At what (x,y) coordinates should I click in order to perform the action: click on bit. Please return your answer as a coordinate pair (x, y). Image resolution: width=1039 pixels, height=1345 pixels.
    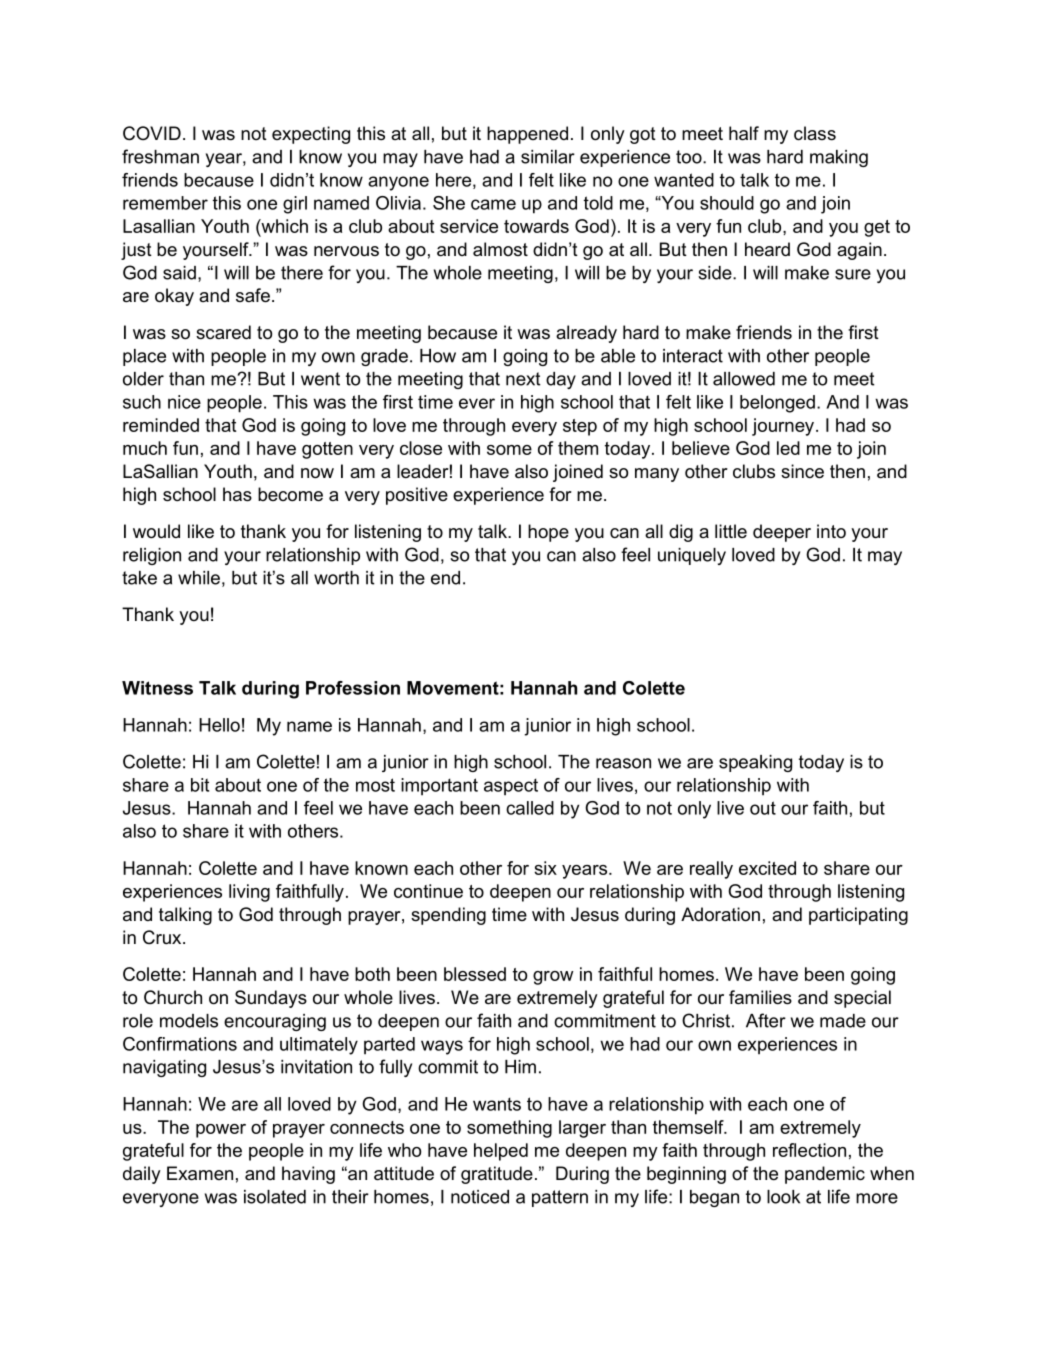
    Looking at the image, I should click on (200, 785).
